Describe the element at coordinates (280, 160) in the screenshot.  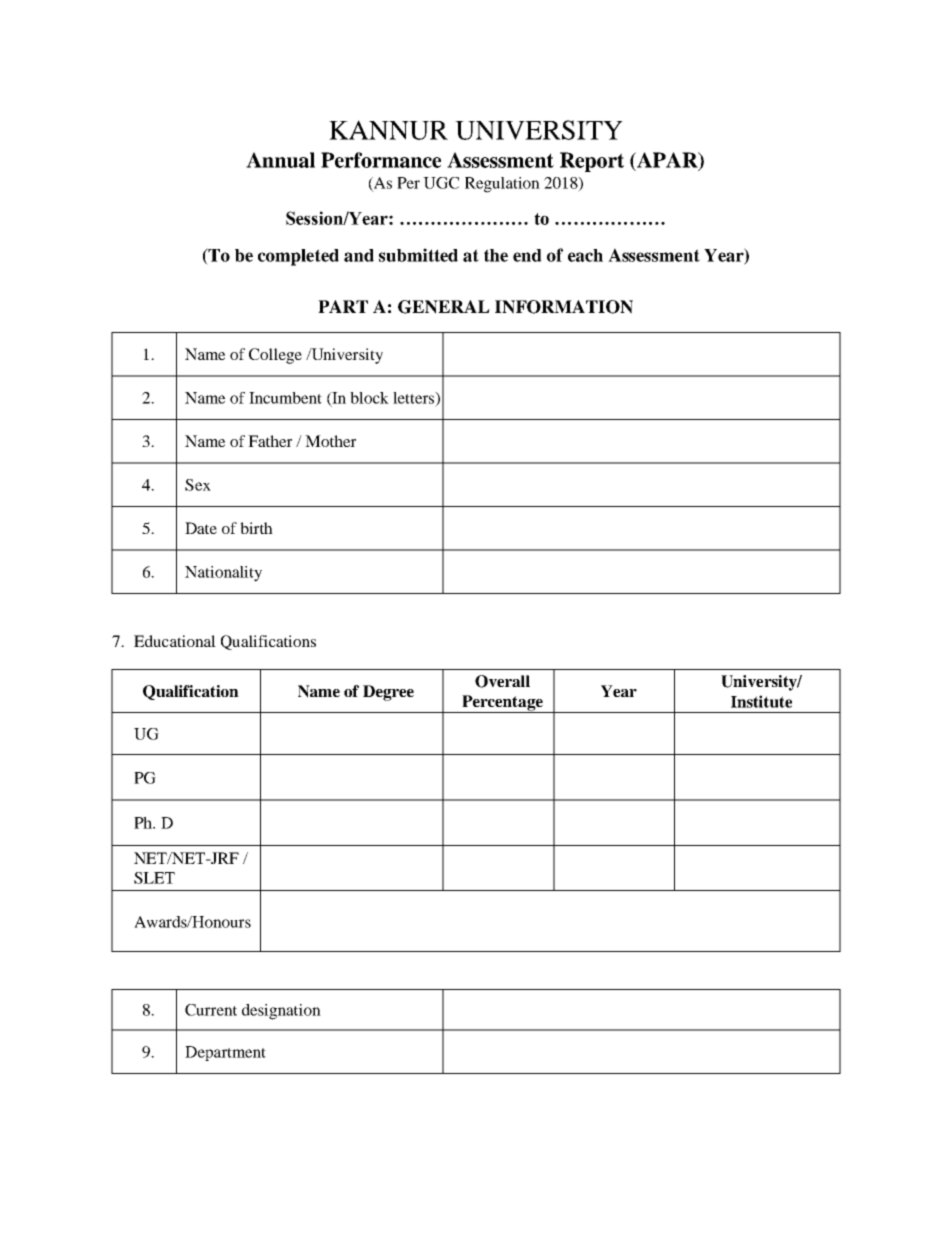
I see `Annual` at that location.
